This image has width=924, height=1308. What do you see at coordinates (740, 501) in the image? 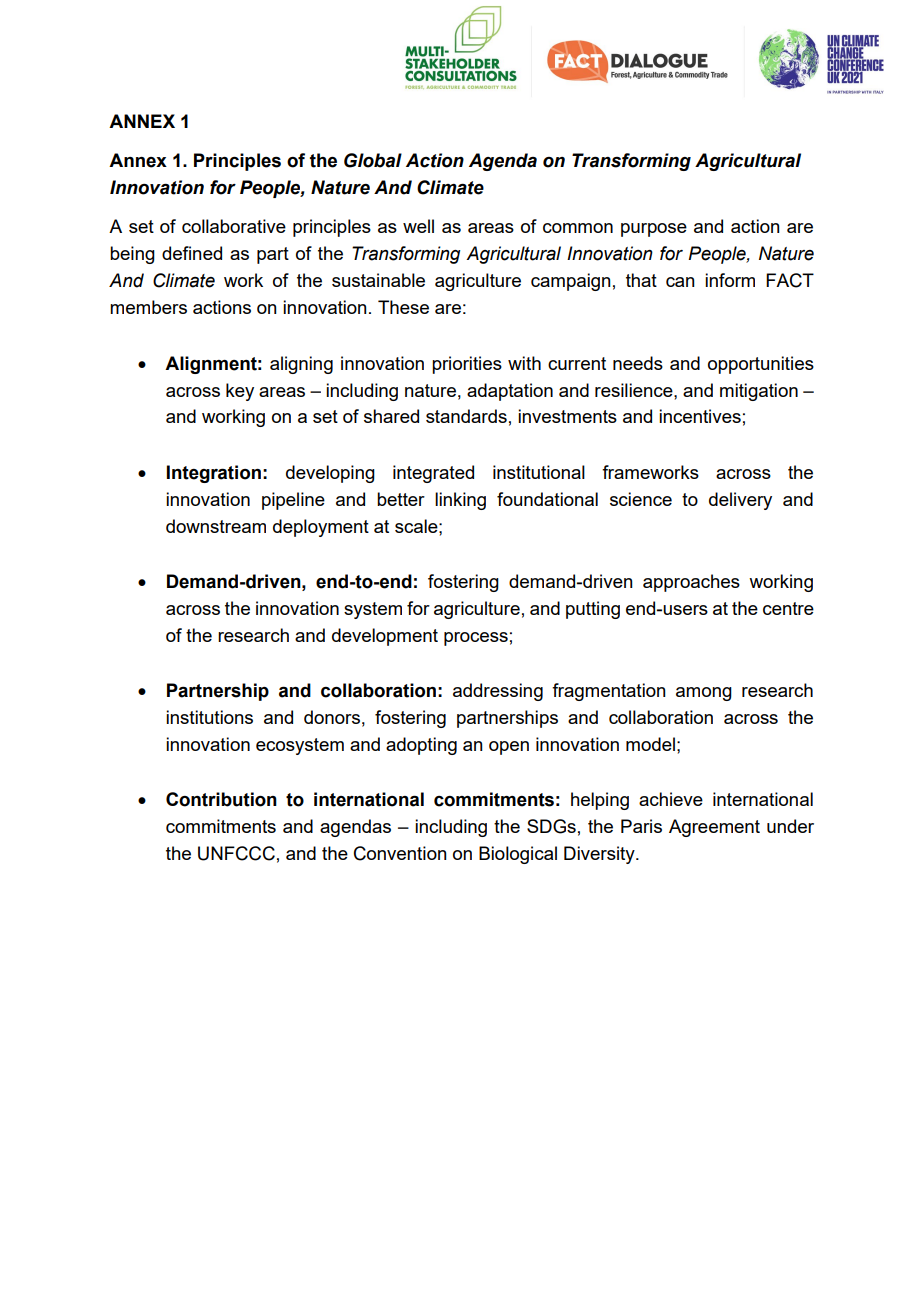
I see `delivery` at bounding box center [740, 501].
